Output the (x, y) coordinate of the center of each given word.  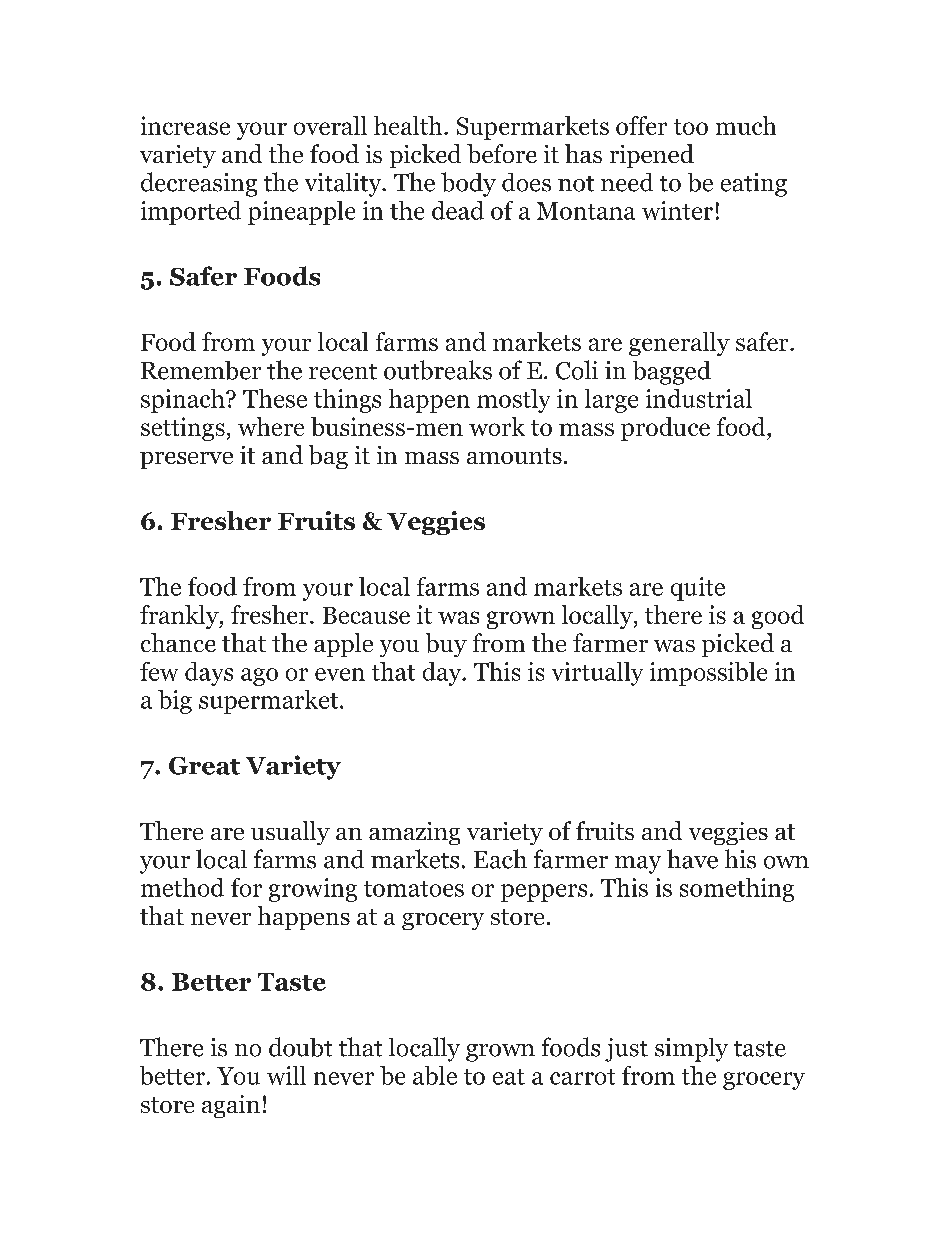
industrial (699, 398)
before (502, 153)
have (692, 859)
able (435, 1075)
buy (446, 645)
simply (691, 1050)
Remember (201, 370)
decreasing (199, 184)
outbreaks (438, 370)
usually (290, 833)
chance (178, 642)
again (231, 1106)
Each (500, 859)
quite (698, 589)
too (691, 127)
